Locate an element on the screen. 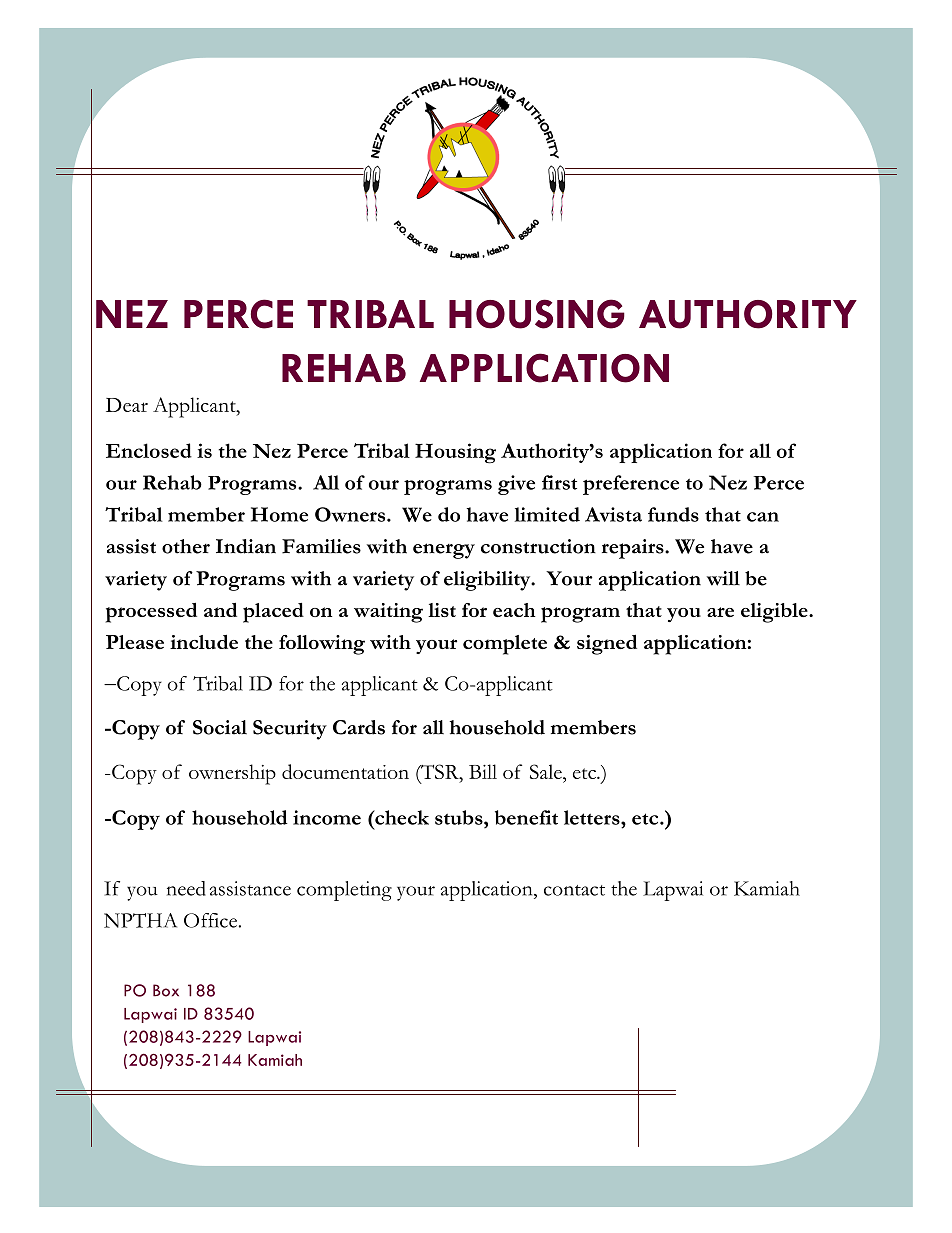  Box is located at coordinates (166, 990).
